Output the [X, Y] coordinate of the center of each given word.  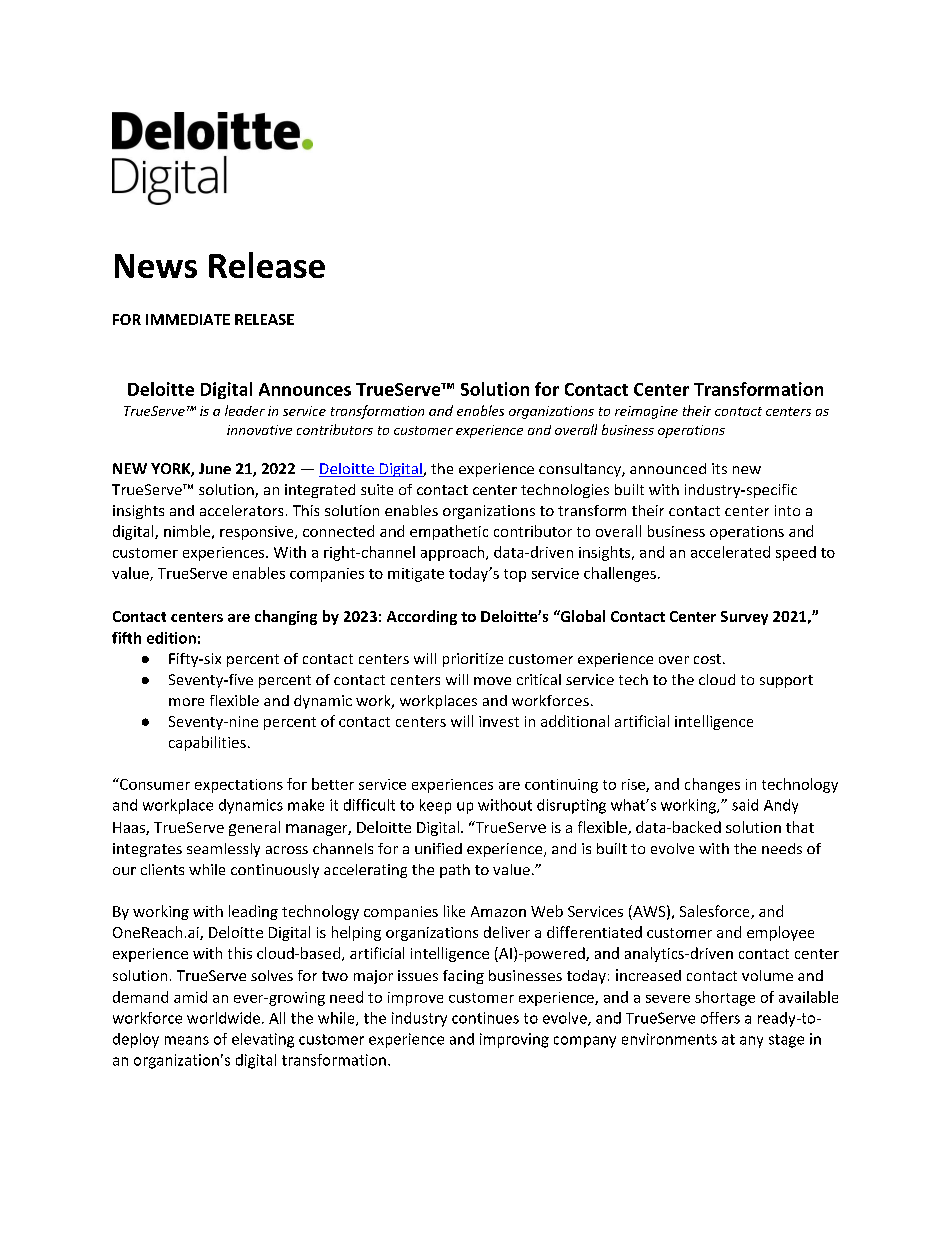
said [745, 805]
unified [438, 848]
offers [720, 1018]
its [719, 468]
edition [171, 638]
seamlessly [223, 850]
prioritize [473, 660]
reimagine [646, 412]
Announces [305, 389]
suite [377, 489]
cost [709, 659]
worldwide [223, 1018]
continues [485, 1018]
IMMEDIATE [188, 319]
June [215, 468]
